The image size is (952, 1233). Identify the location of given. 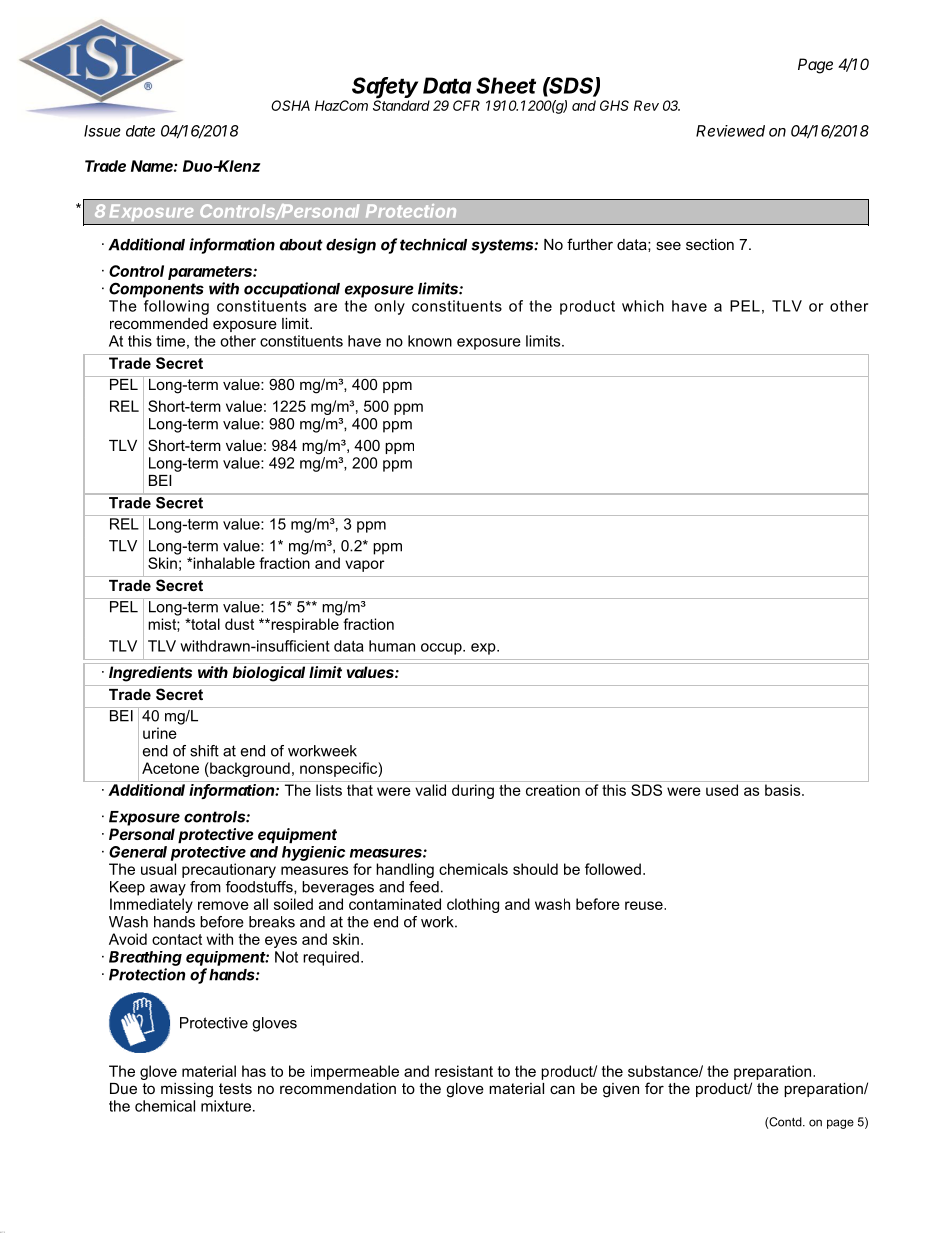
(621, 1090).
